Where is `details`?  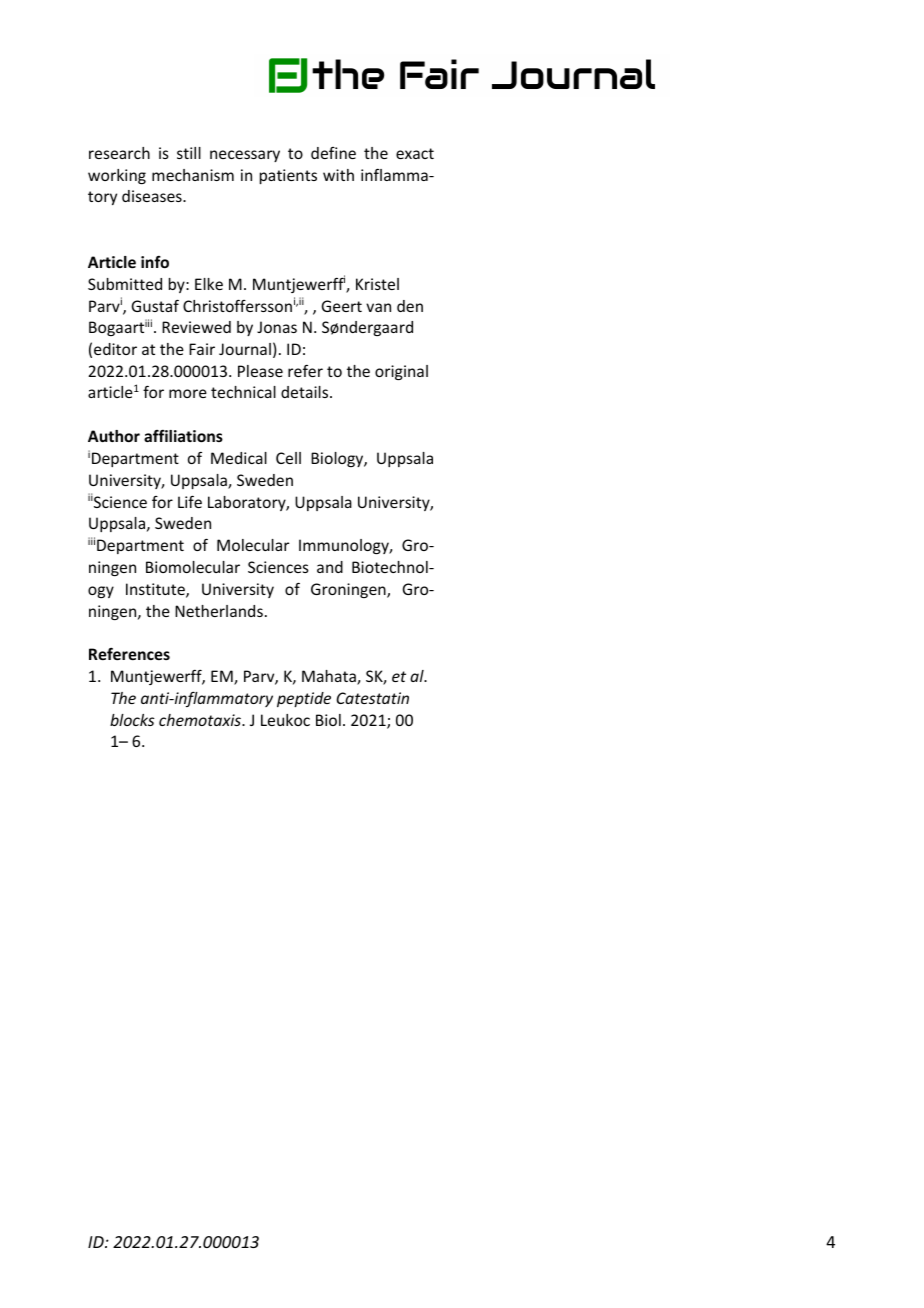 details is located at coordinates (306, 392).
